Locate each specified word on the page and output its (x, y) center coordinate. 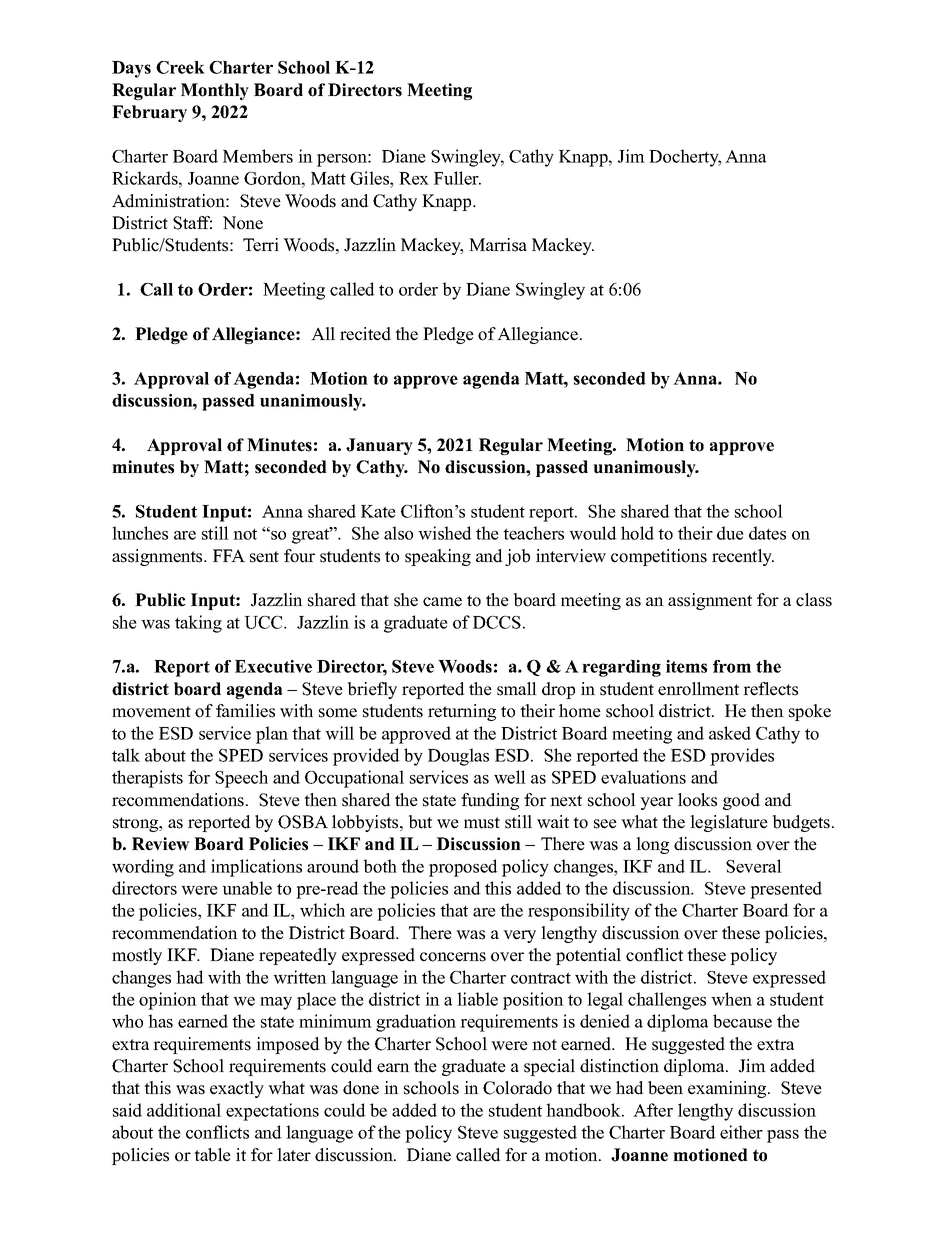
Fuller (457, 178)
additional (184, 1110)
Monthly (215, 91)
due (730, 533)
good (741, 801)
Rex (414, 178)
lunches (140, 533)
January (379, 446)
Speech (241, 779)
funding (490, 801)
